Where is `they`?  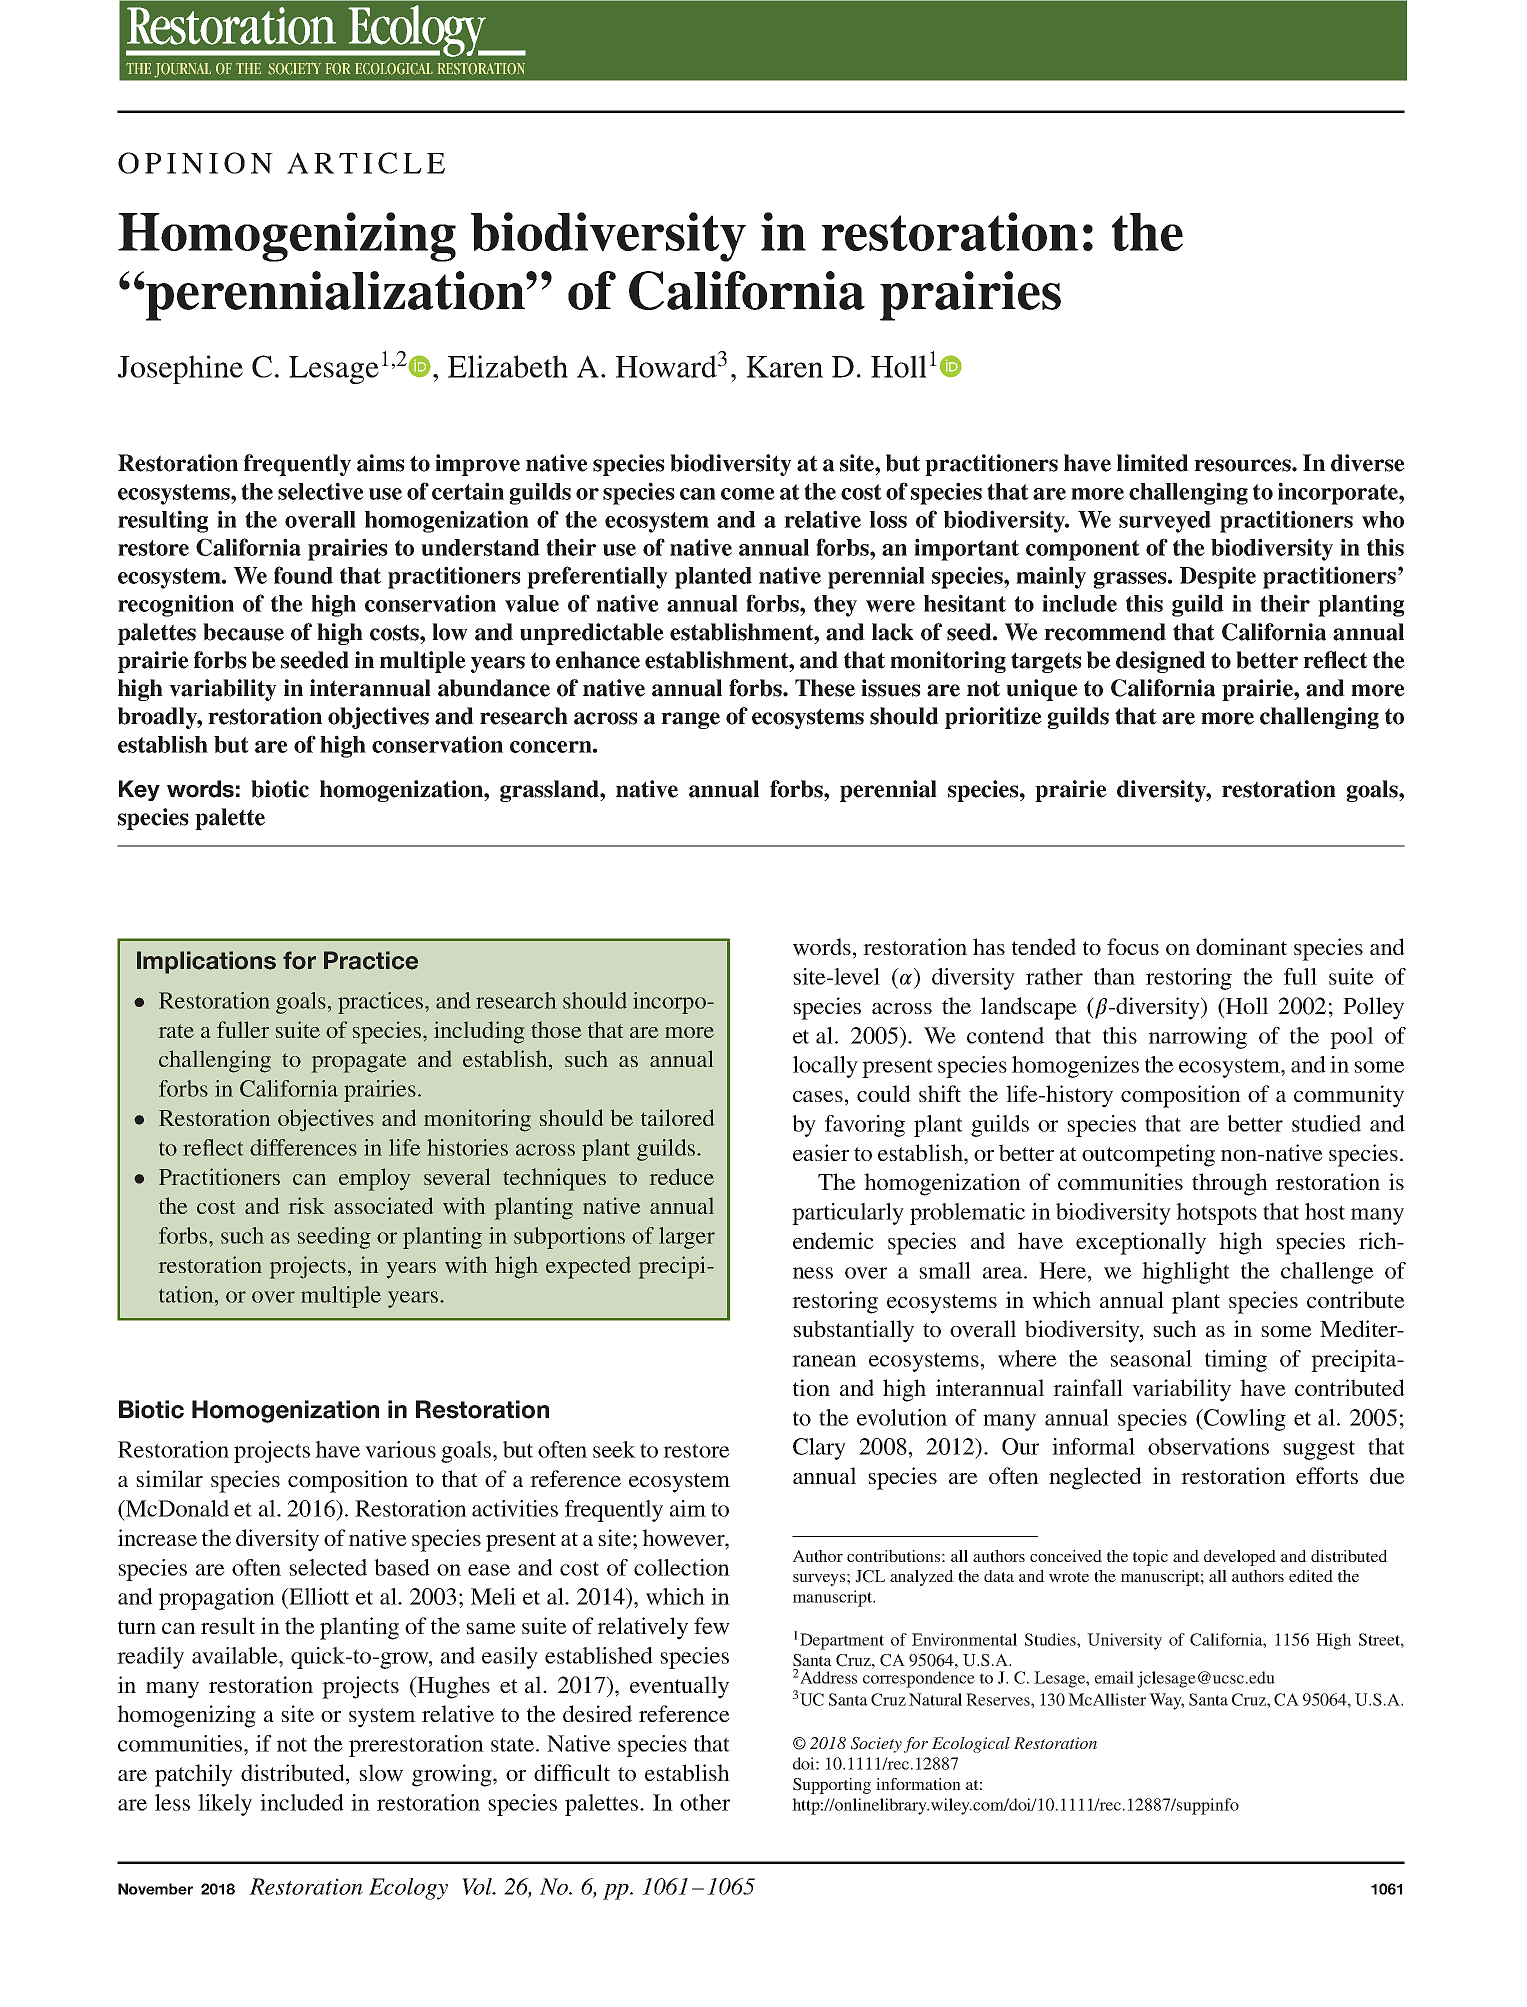 they is located at coordinates (835, 606).
